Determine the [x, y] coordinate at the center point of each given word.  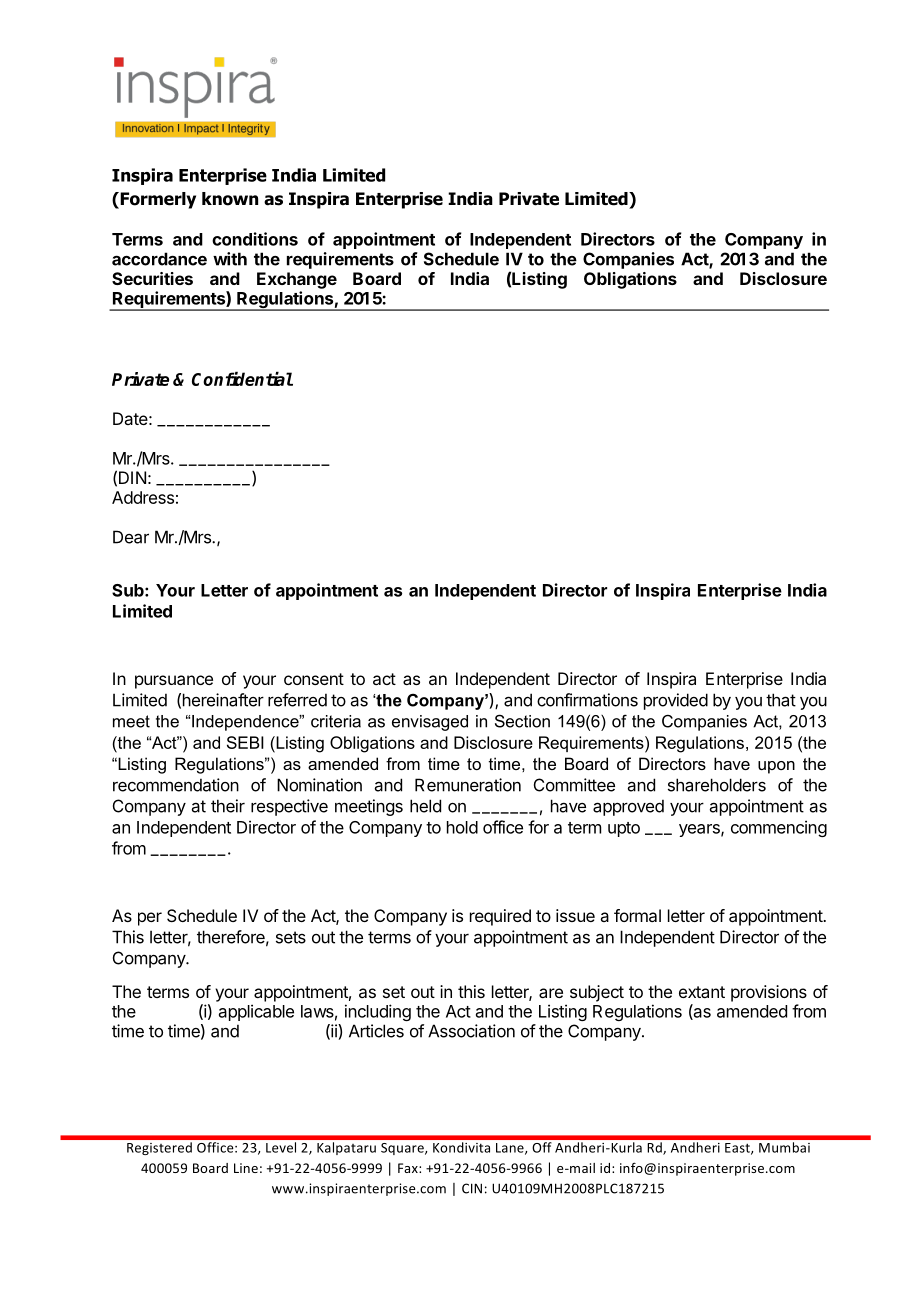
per [150, 919]
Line [246, 1168]
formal [637, 915]
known [230, 199]
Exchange [297, 280]
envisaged [430, 723]
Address [143, 497]
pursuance [174, 682]
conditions [255, 239]
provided [676, 701]
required [500, 917]
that [781, 700]
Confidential [242, 378]
